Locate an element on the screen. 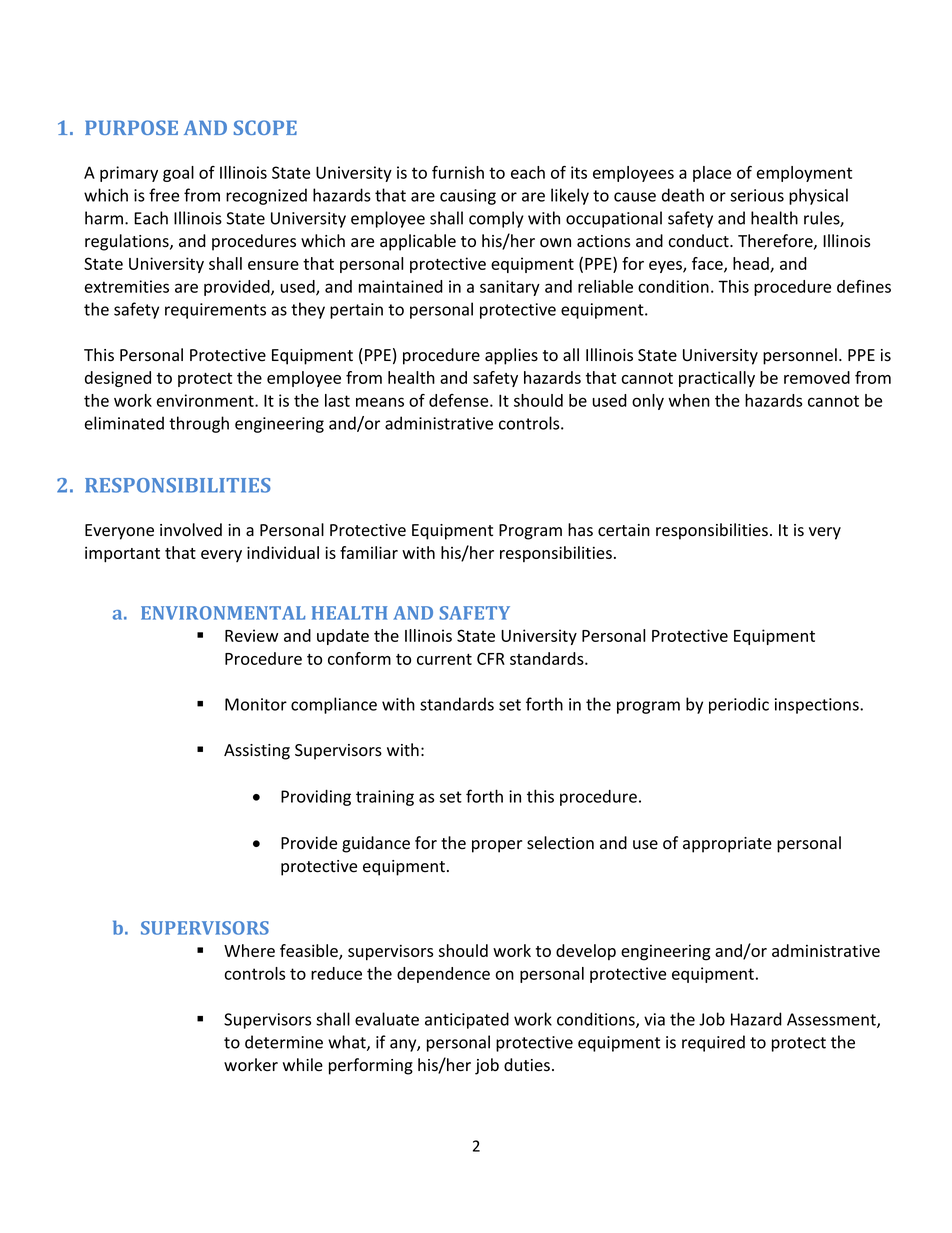 The image size is (952, 1233). when is located at coordinates (689, 400).
